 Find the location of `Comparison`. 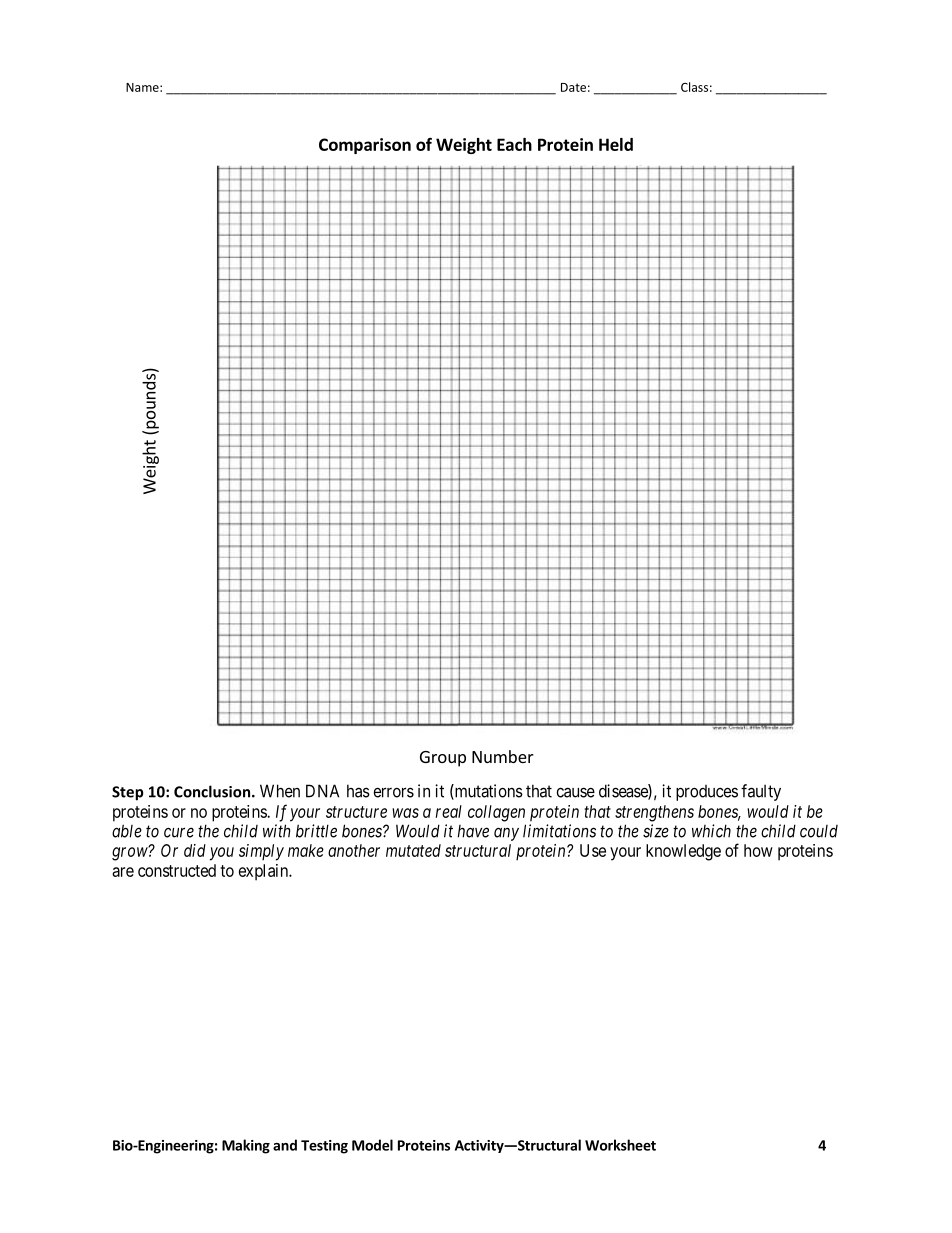

Comparison is located at coordinates (365, 146).
